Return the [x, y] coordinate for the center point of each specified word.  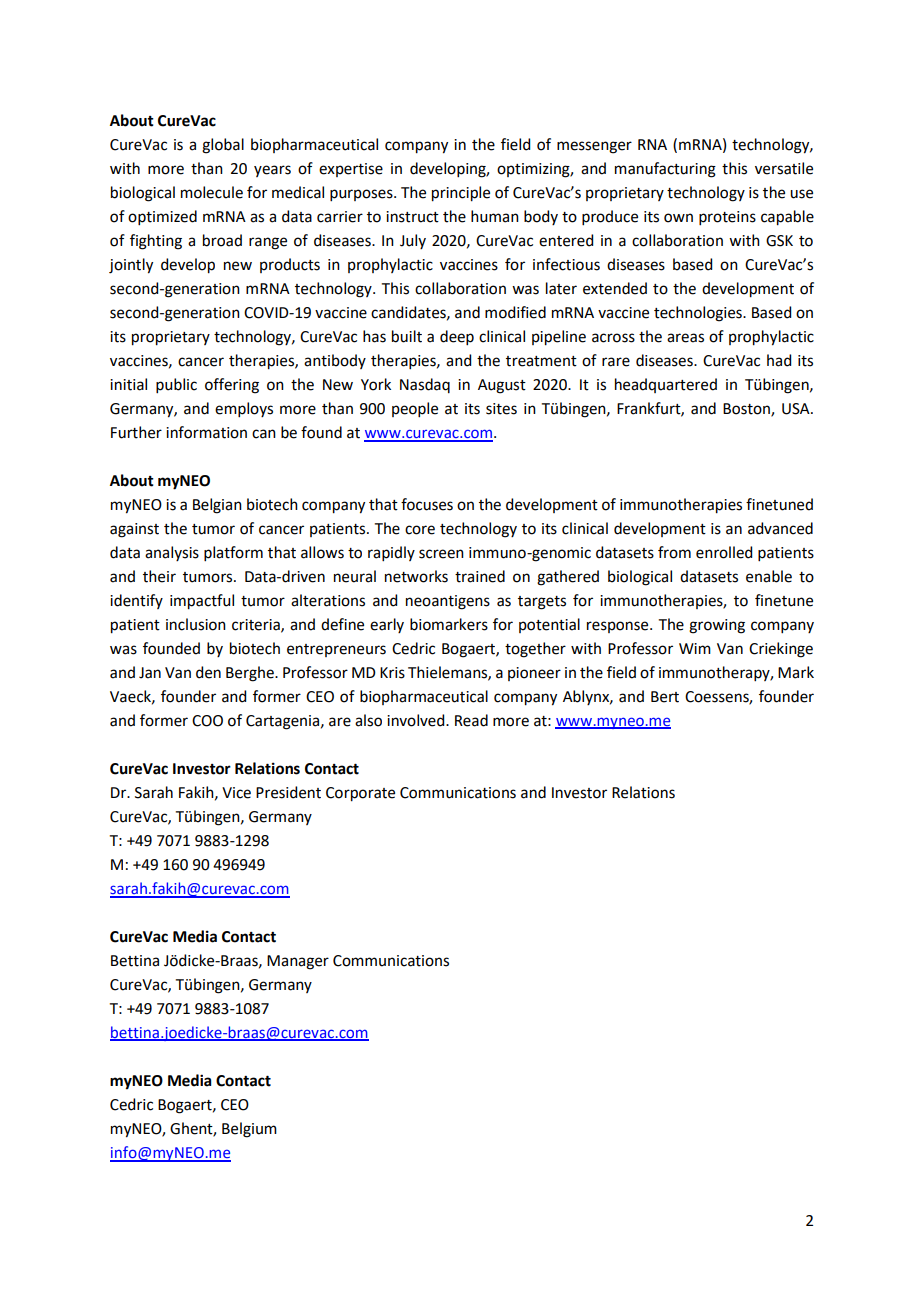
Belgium [249, 1130]
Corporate [360, 794]
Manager [298, 962]
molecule [212, 192]
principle [461, 194]
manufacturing [665, 170]
